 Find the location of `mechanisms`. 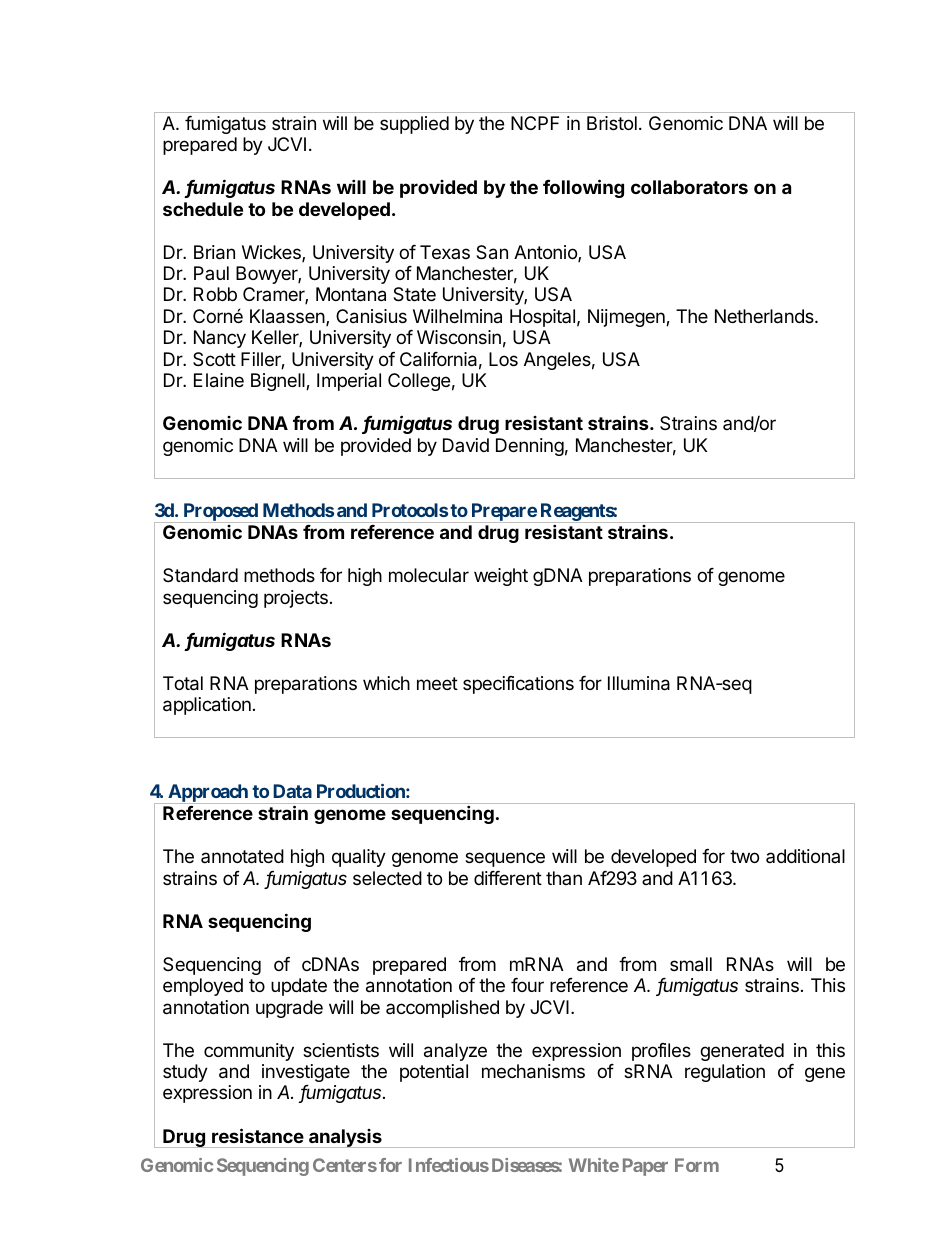

mechanisms is located at coordinates (533, 1071).
